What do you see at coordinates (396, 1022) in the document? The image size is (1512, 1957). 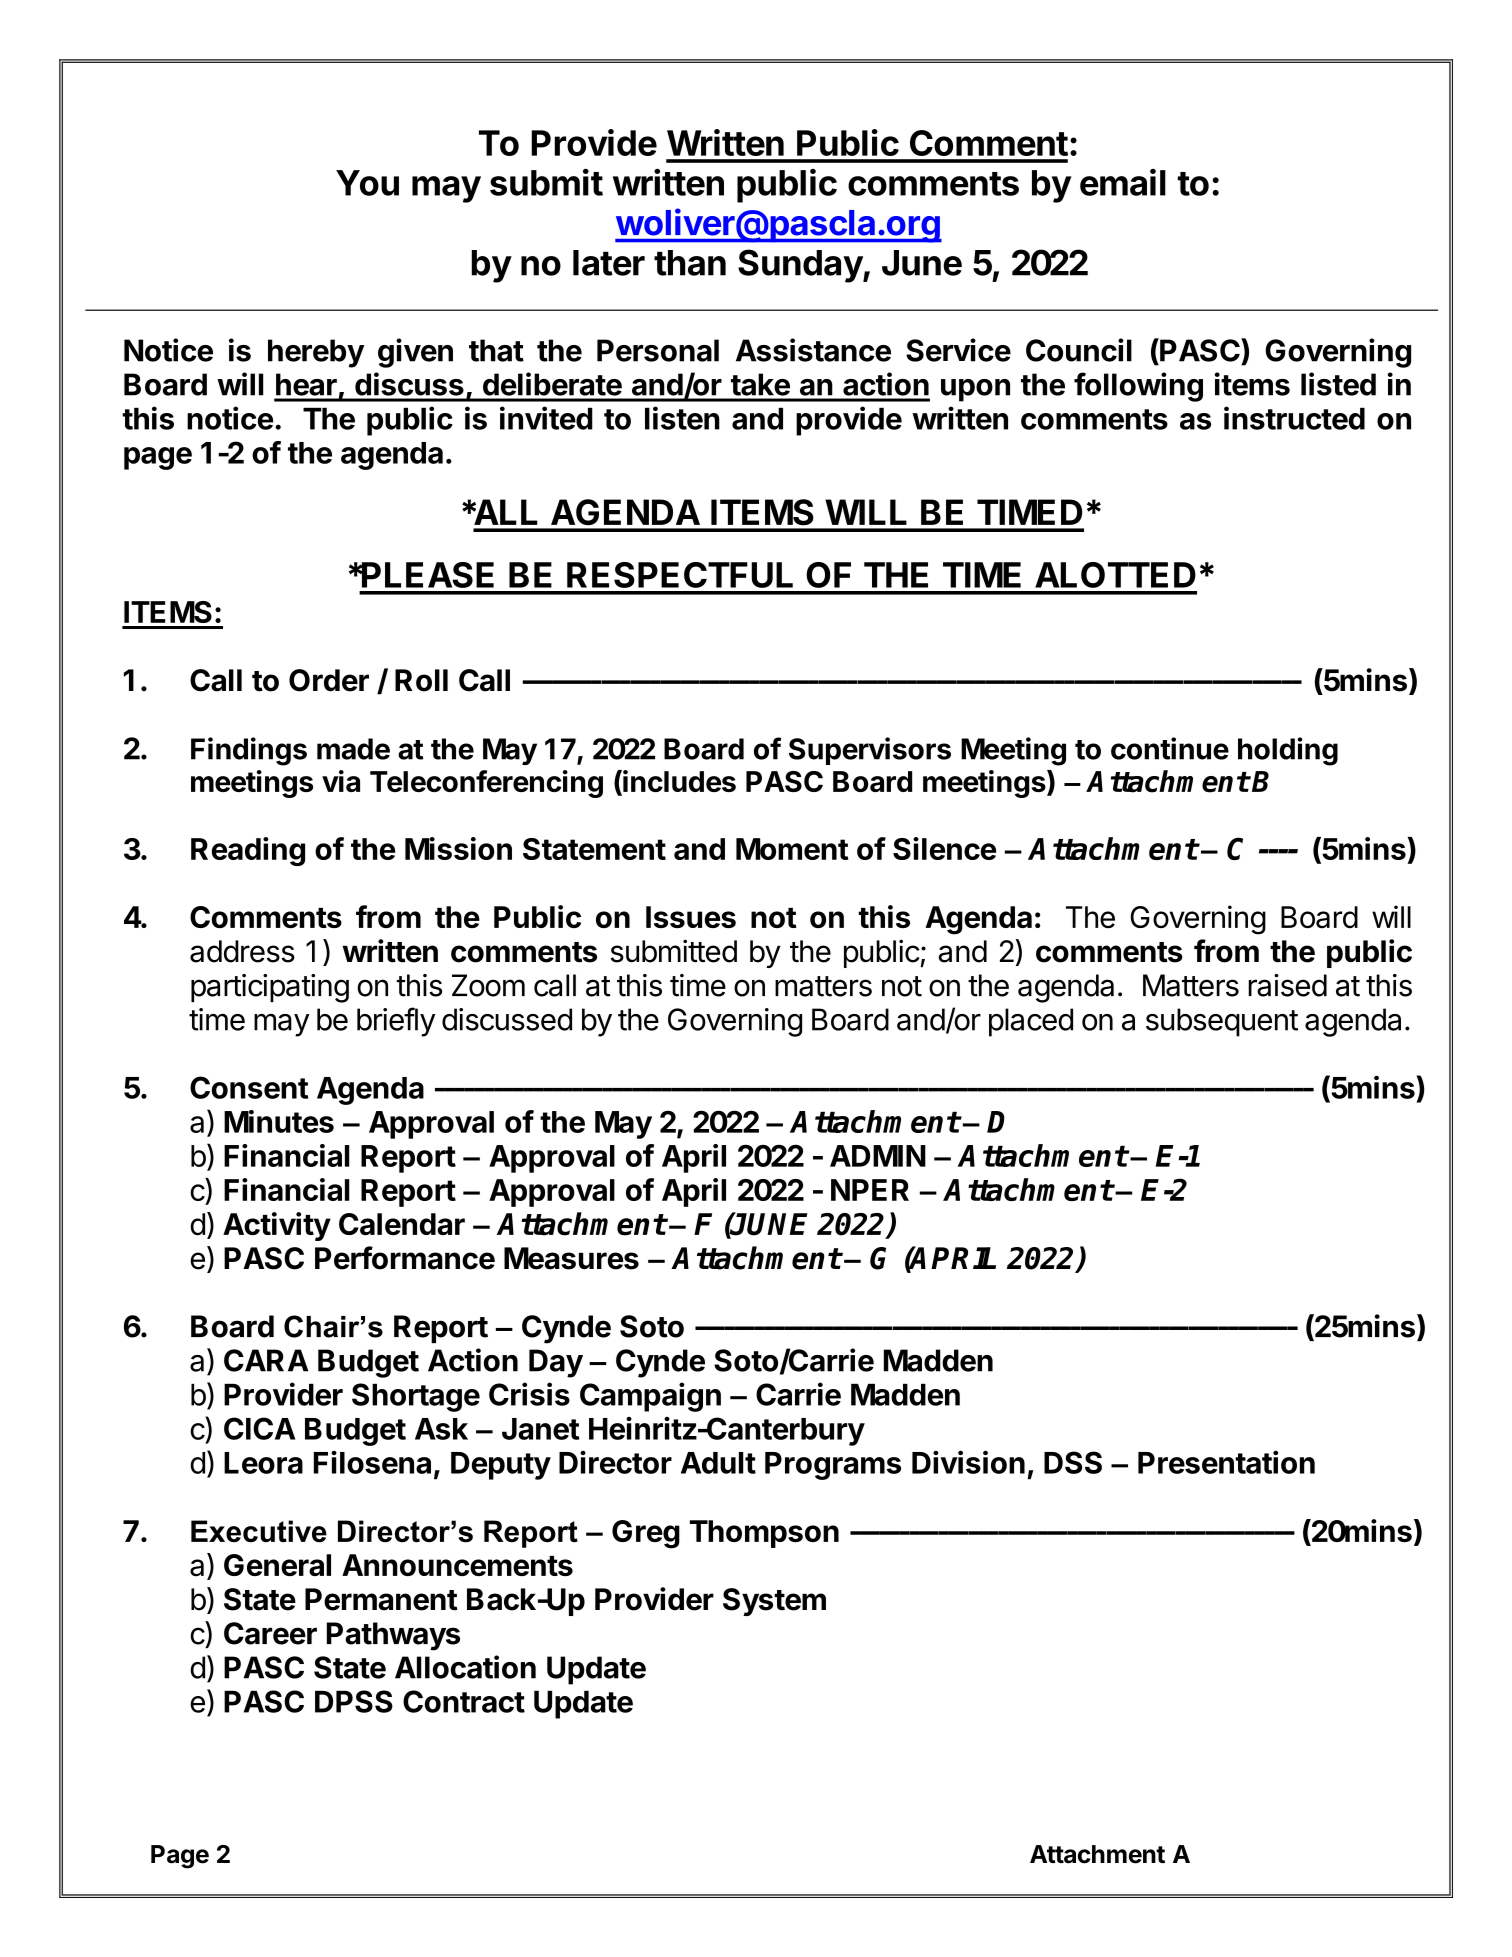 I see `briefly` at bounding box center [396, 1022].
